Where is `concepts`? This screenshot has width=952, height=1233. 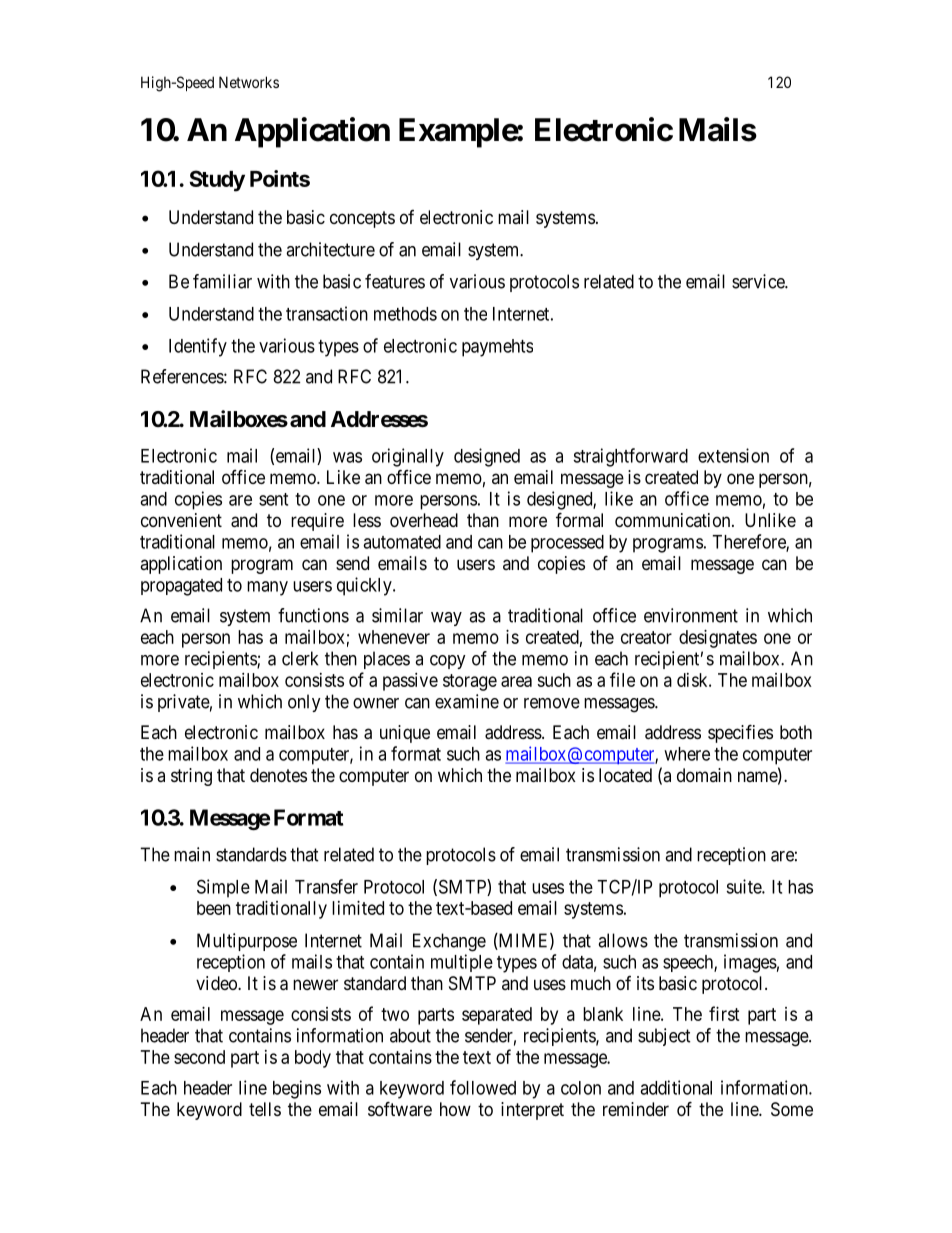
concepts is located at coordinates (362, 219).
